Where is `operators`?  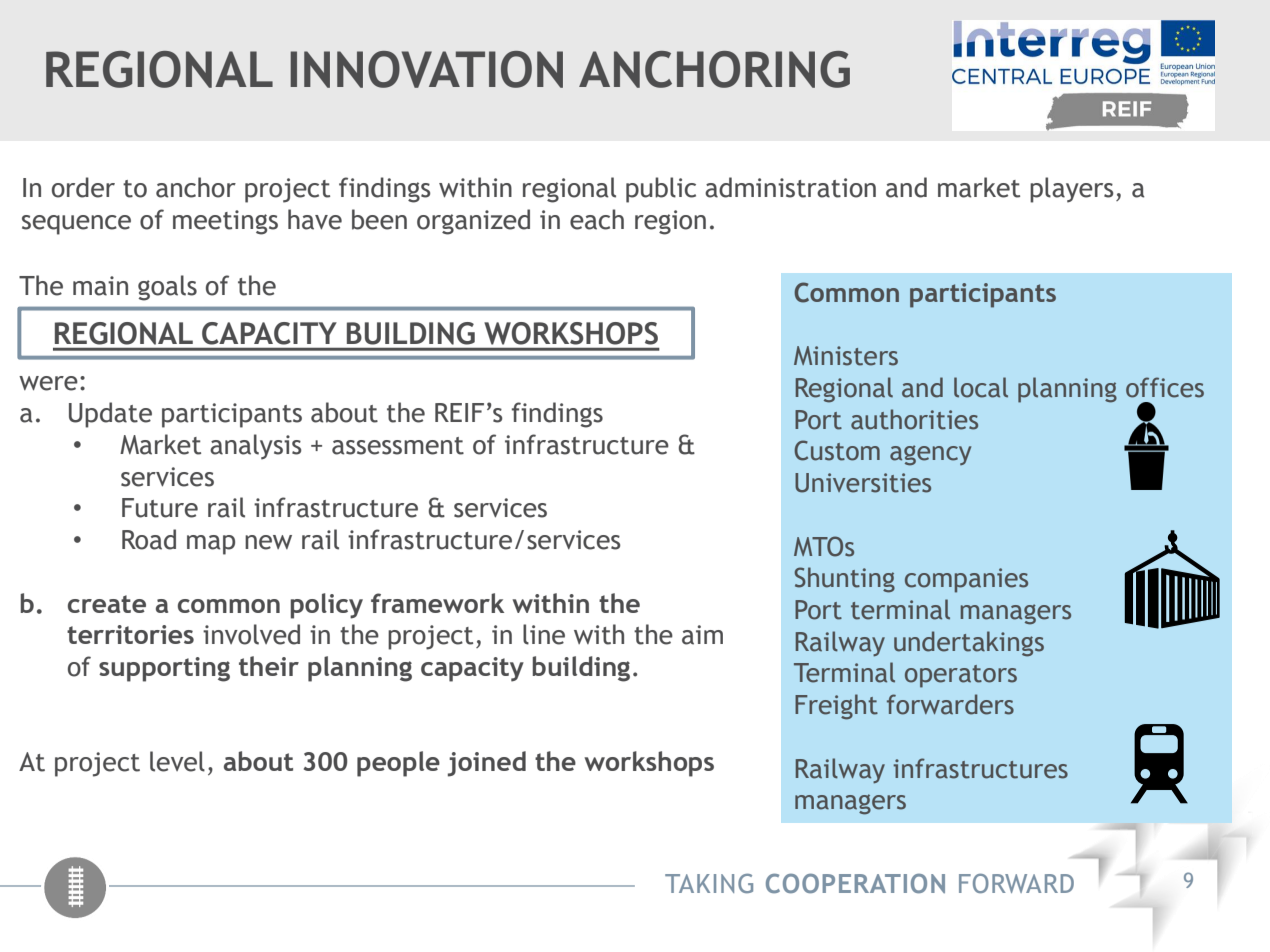
operators is located at coordinates (961, 676).
